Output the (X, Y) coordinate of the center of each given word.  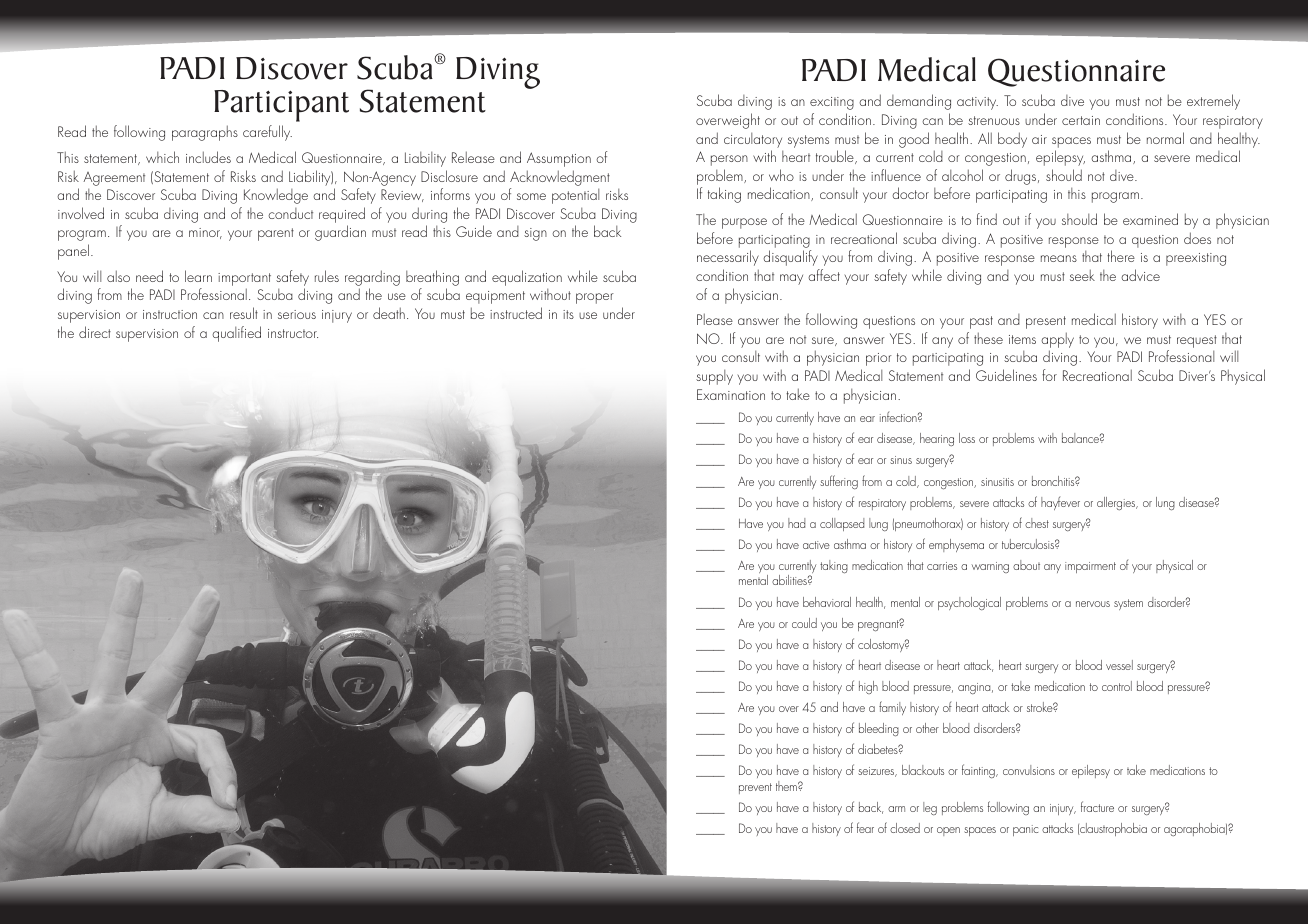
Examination (731, 394)
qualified (236, 334)
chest (1037, 523)
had (796, 523)
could (804, 623)
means (1059, 258)
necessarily (728, 258)
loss (967, 438)
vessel (1119, 665)
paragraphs (205, 133)
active (816, 545)
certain (1081, 120)
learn (198, 276)
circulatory (753, 140)
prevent (755, 788)
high (868, 687)
